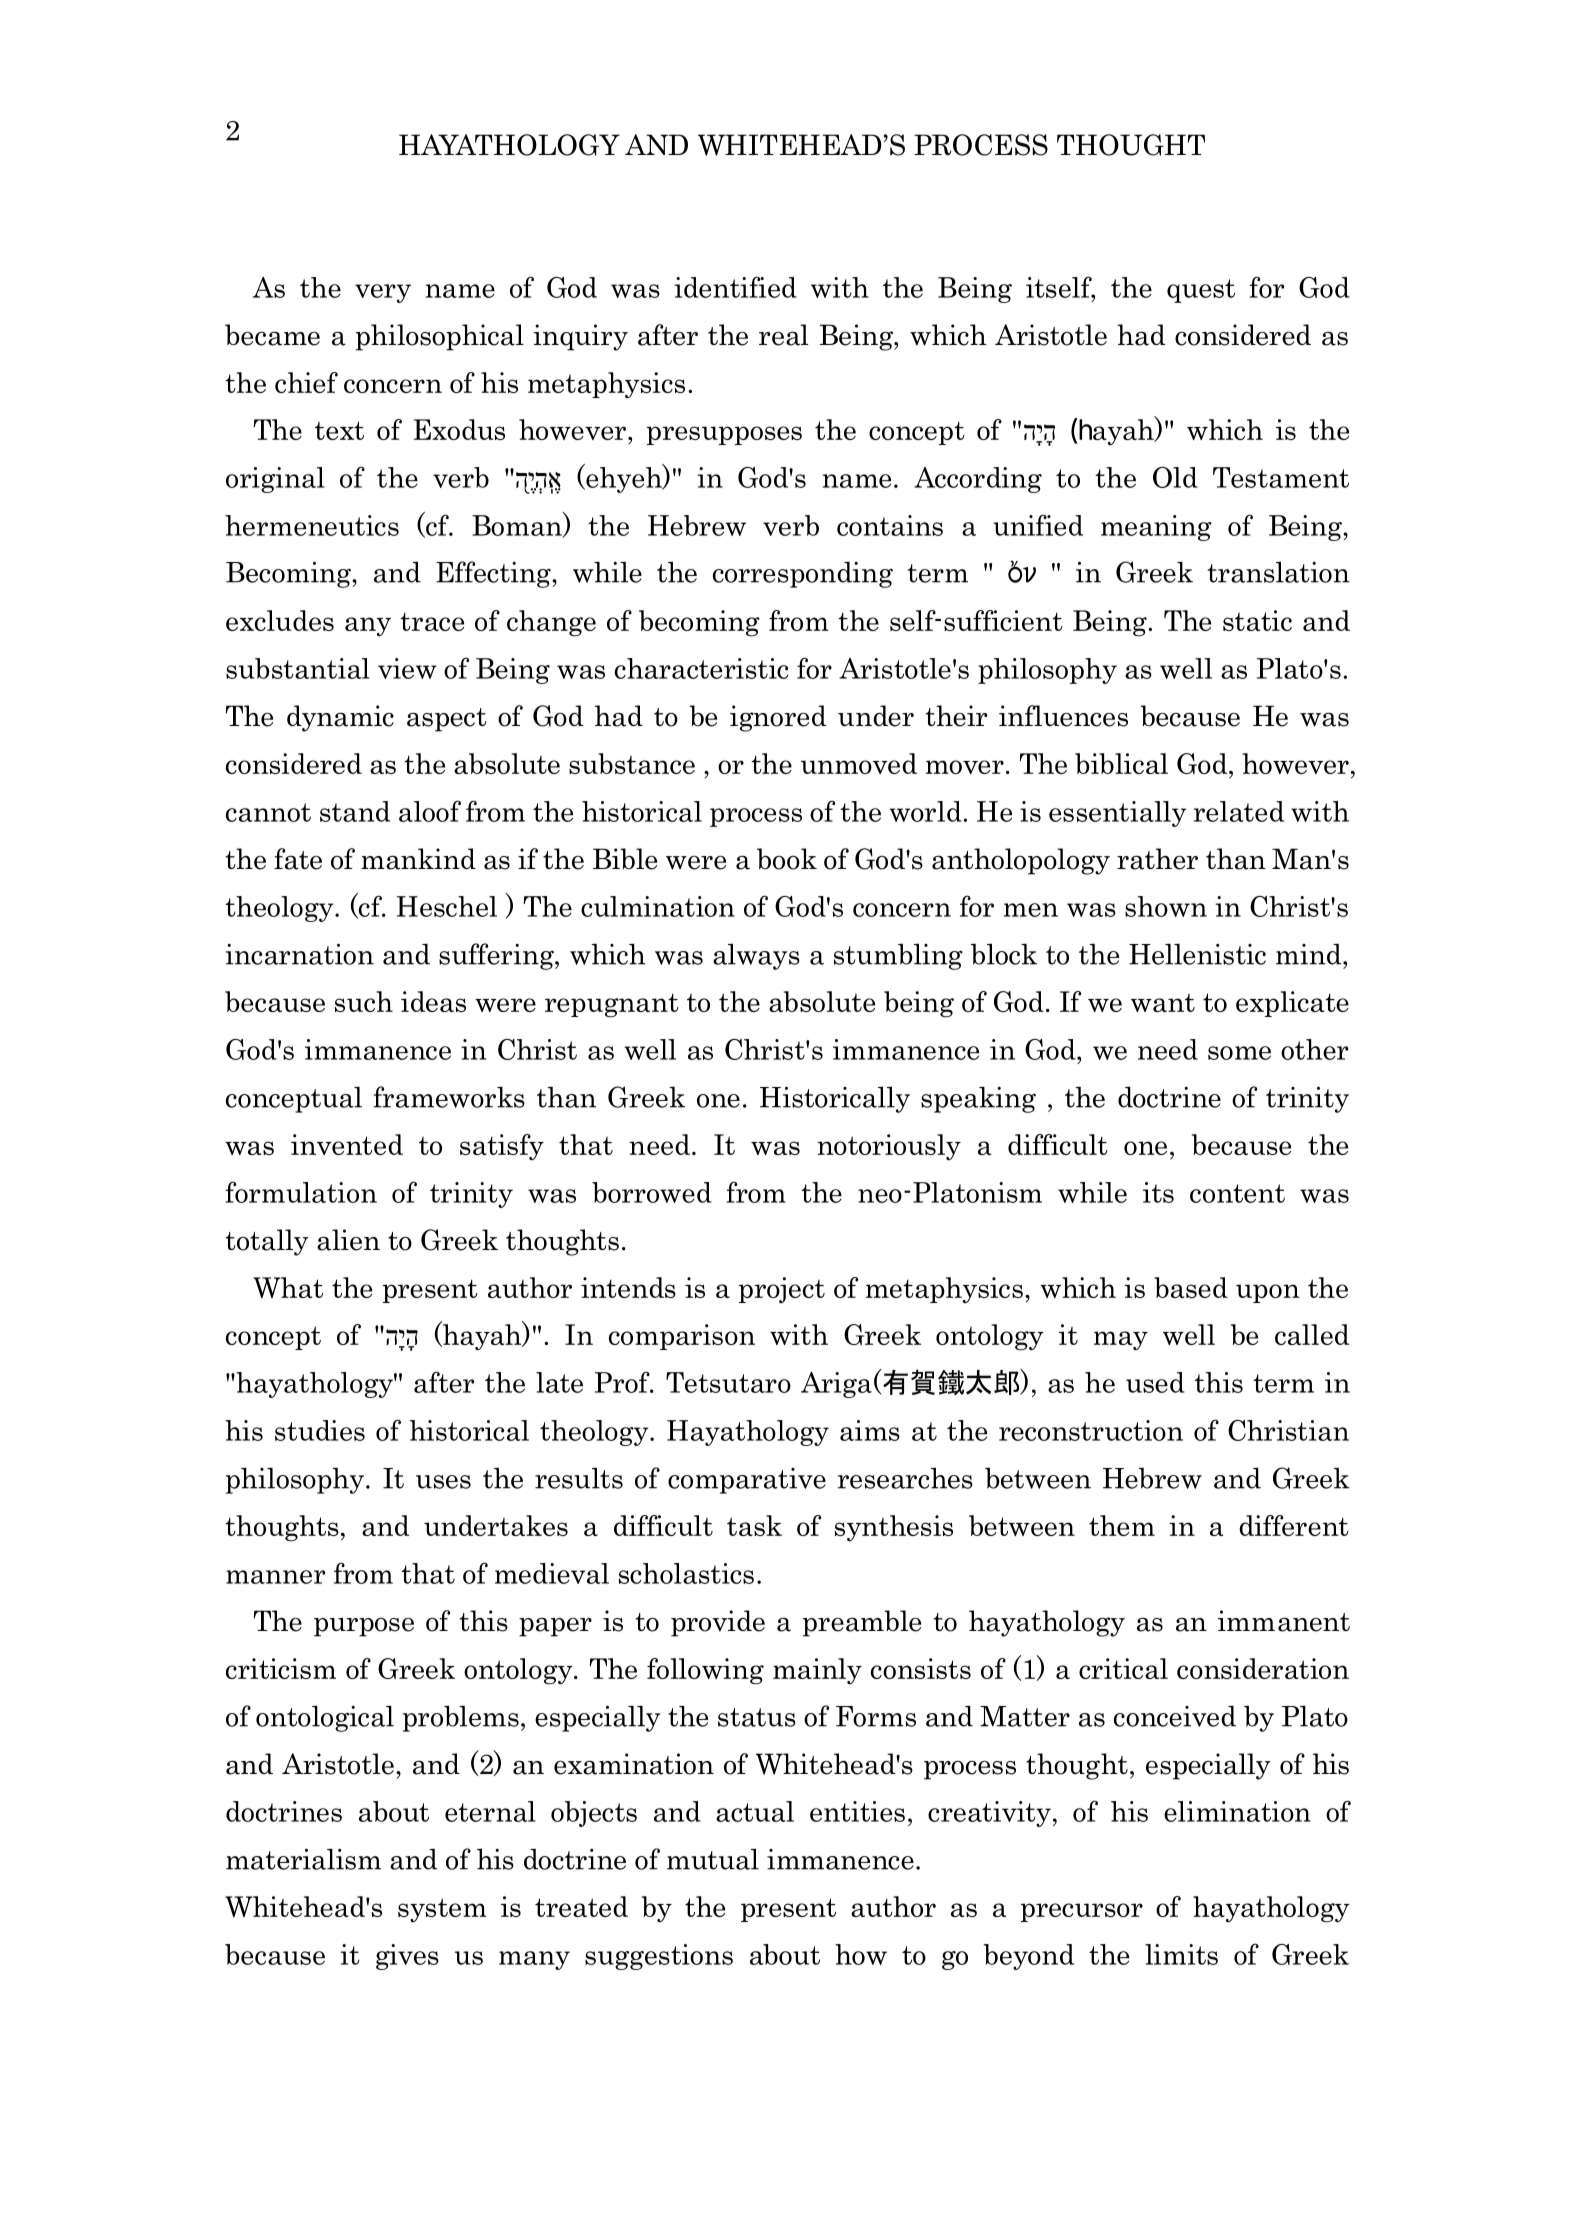 The height and width of the page is (2227, 1575). I want to click on philosophical, so click(440, 337).
